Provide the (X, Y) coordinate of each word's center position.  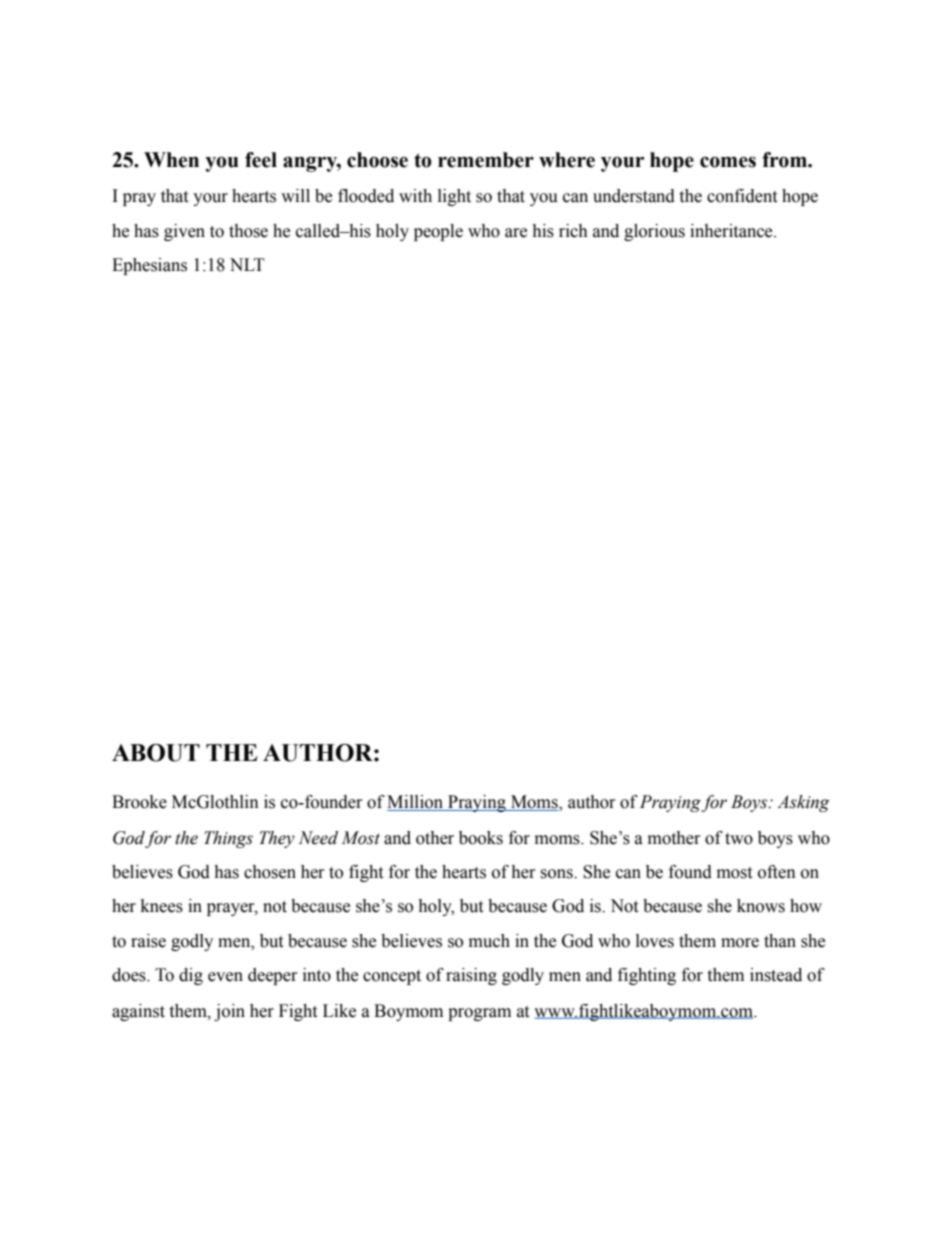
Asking (803, 803)
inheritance (732, 231)
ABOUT (156, 753)
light (454, 197)
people (438, 232)
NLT (247, 264)
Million (416, 803)
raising (471, 976)
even (225, 977)
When (171, 160)
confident (742, 196)
